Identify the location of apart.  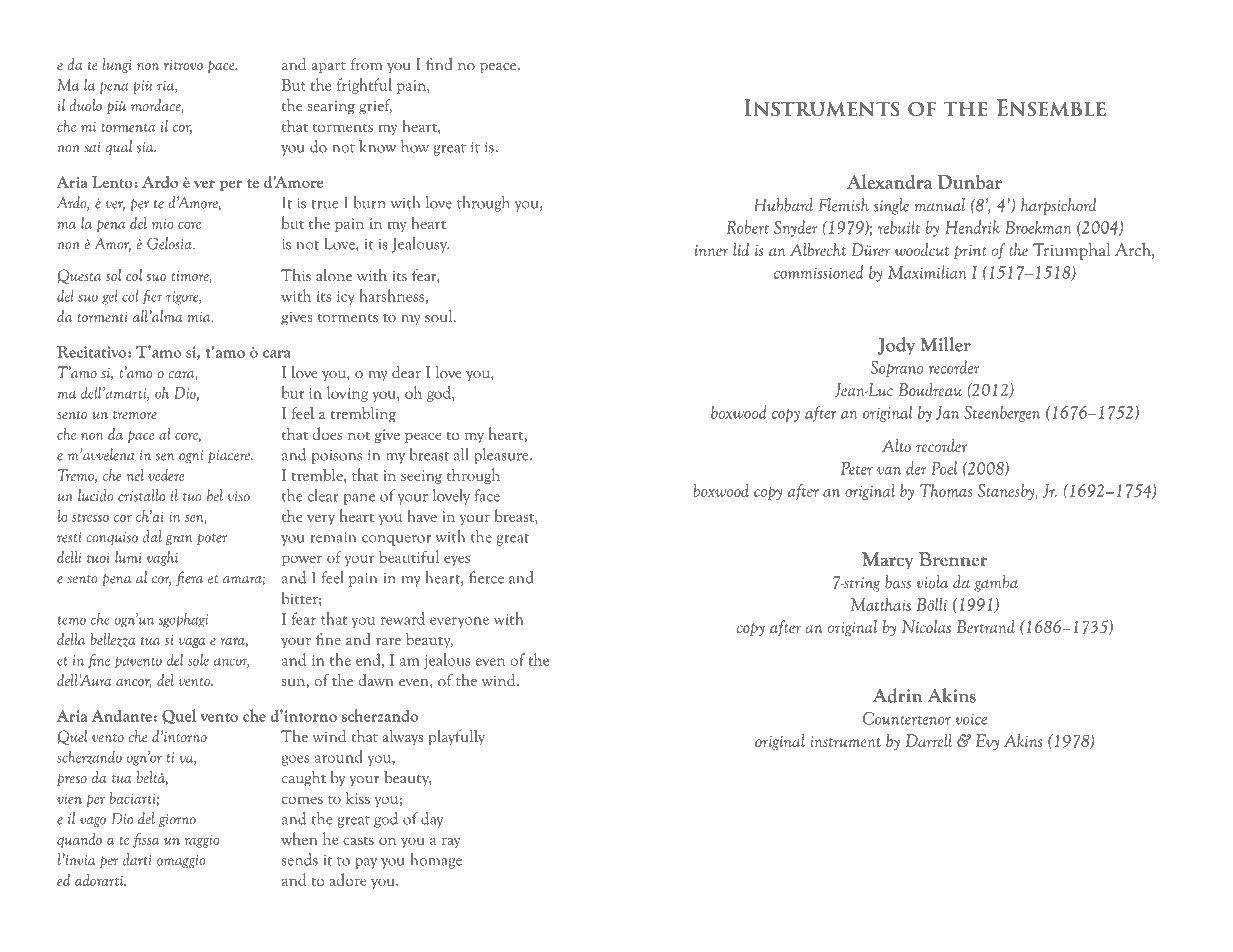
(329, 68).
